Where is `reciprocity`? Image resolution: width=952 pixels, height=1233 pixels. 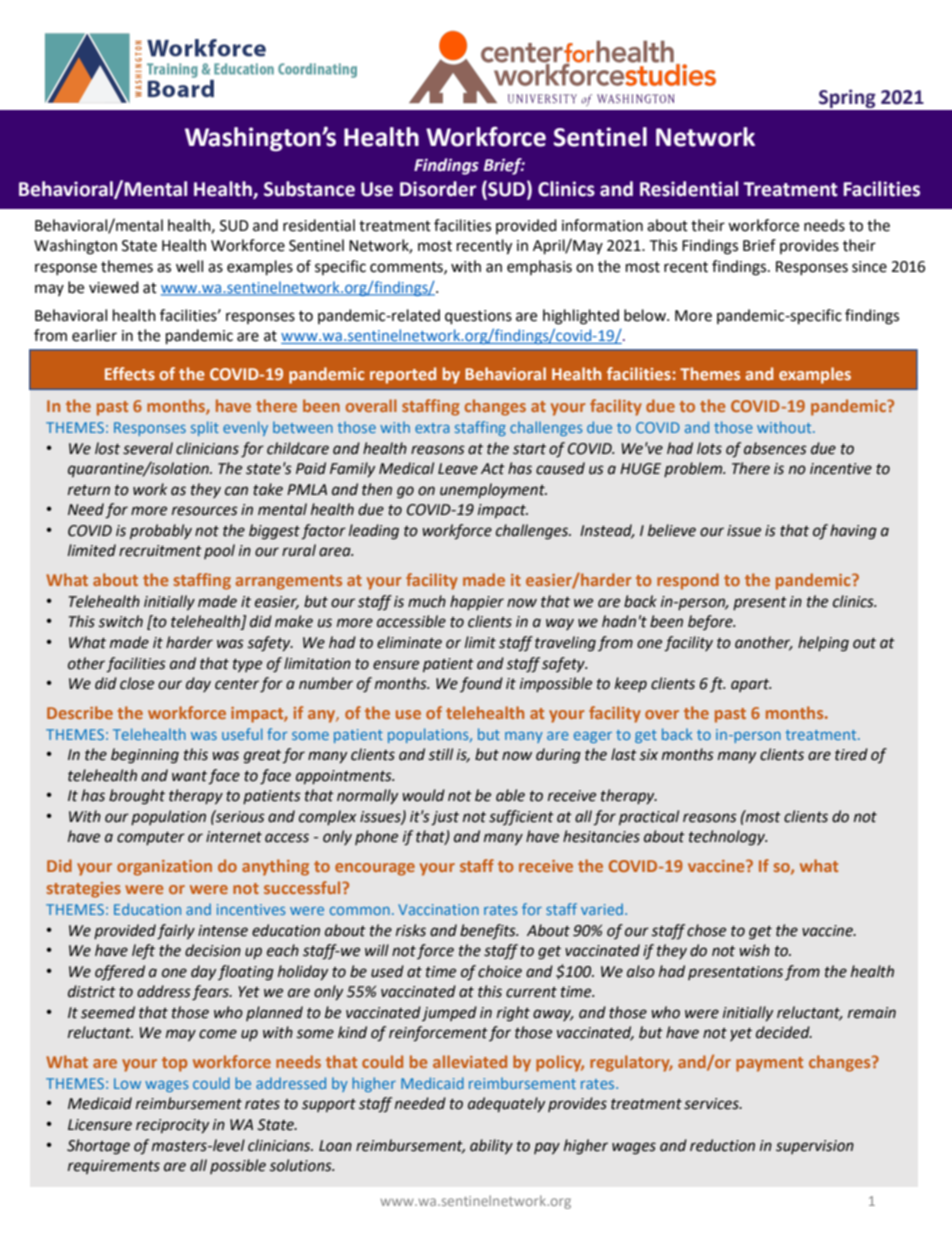
reciprocity is located at coordinates (172, 1126).
